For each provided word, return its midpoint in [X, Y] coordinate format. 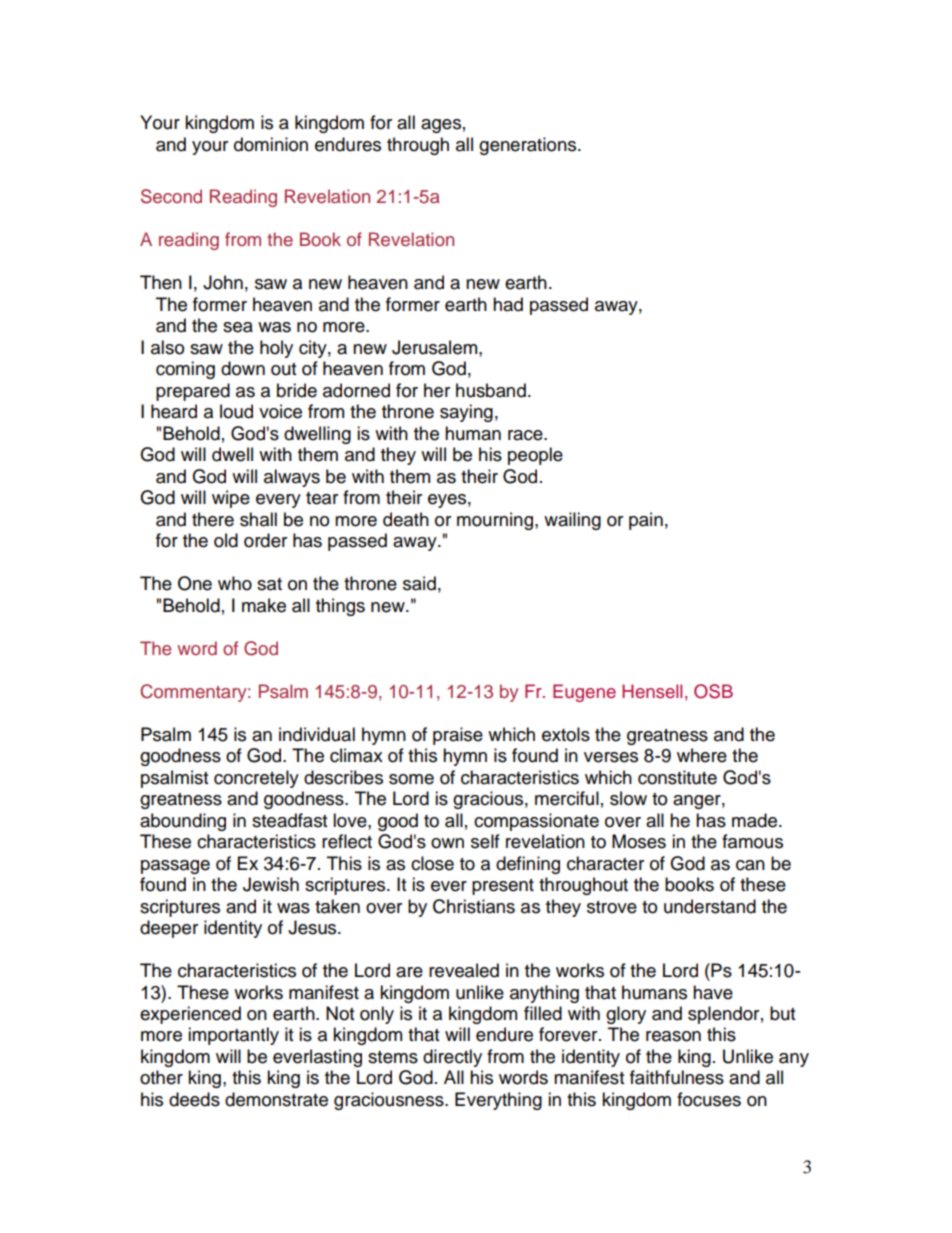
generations [529, 146]
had [508, 304]
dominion [271, 144]
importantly [233, 1036]
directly [452, 1058]
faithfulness [677, 1077]
